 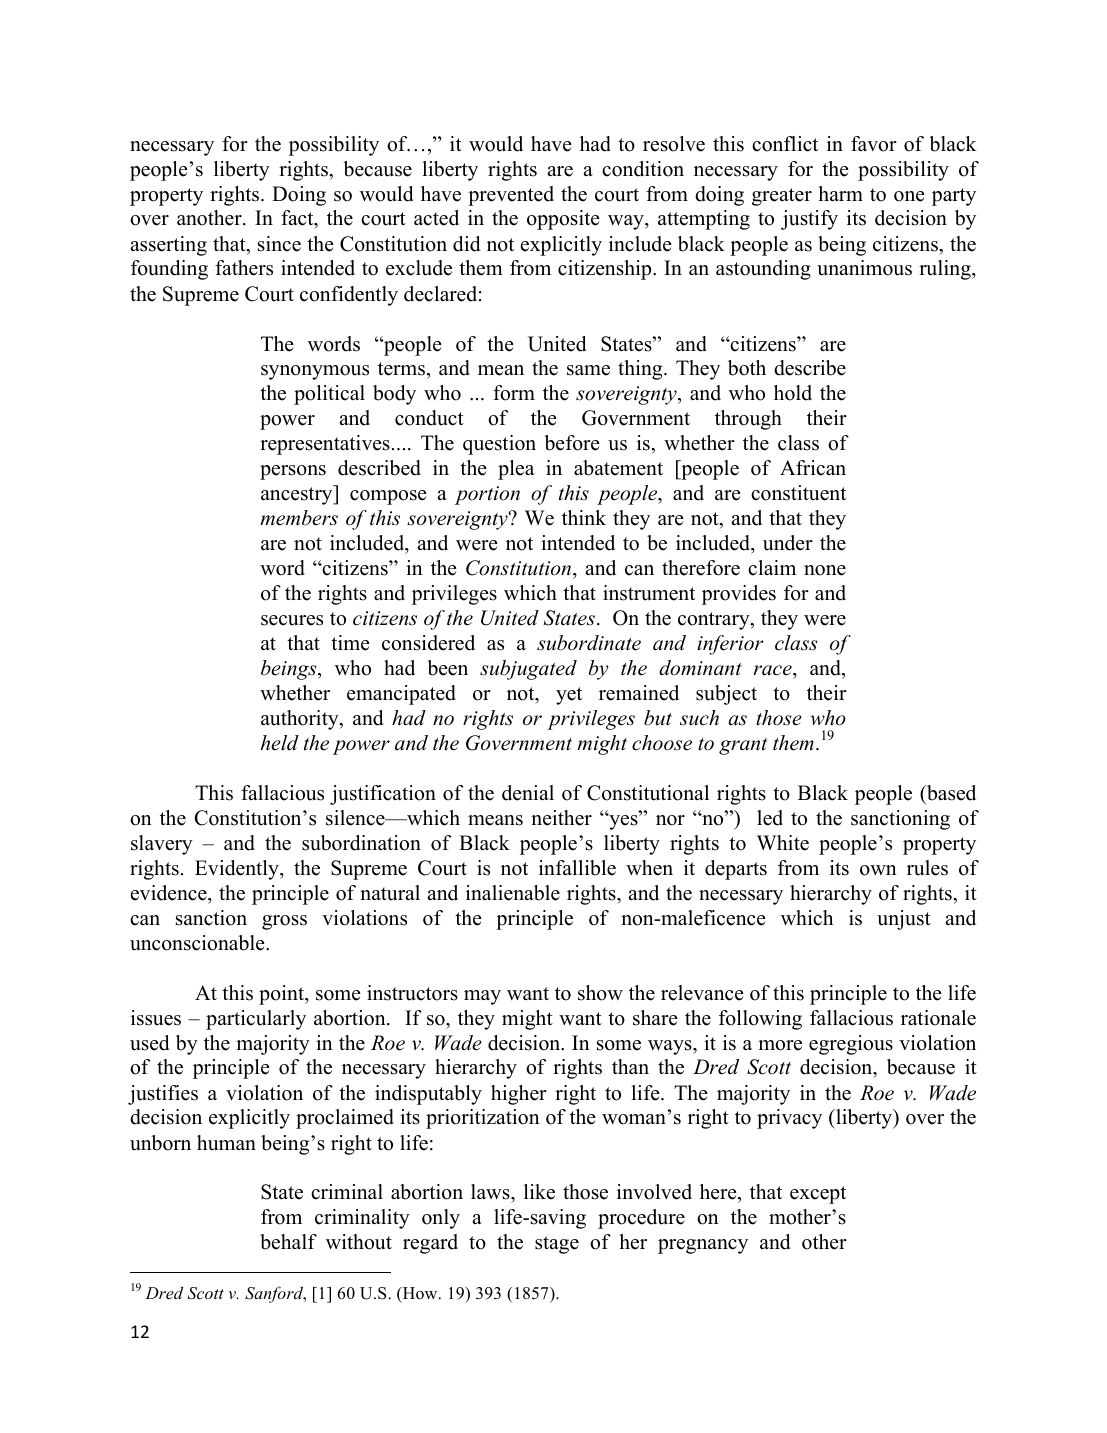 What do you see at coordinates (813, 468) in the screenshot?
I see `African` at bounding box center [813, 468].
